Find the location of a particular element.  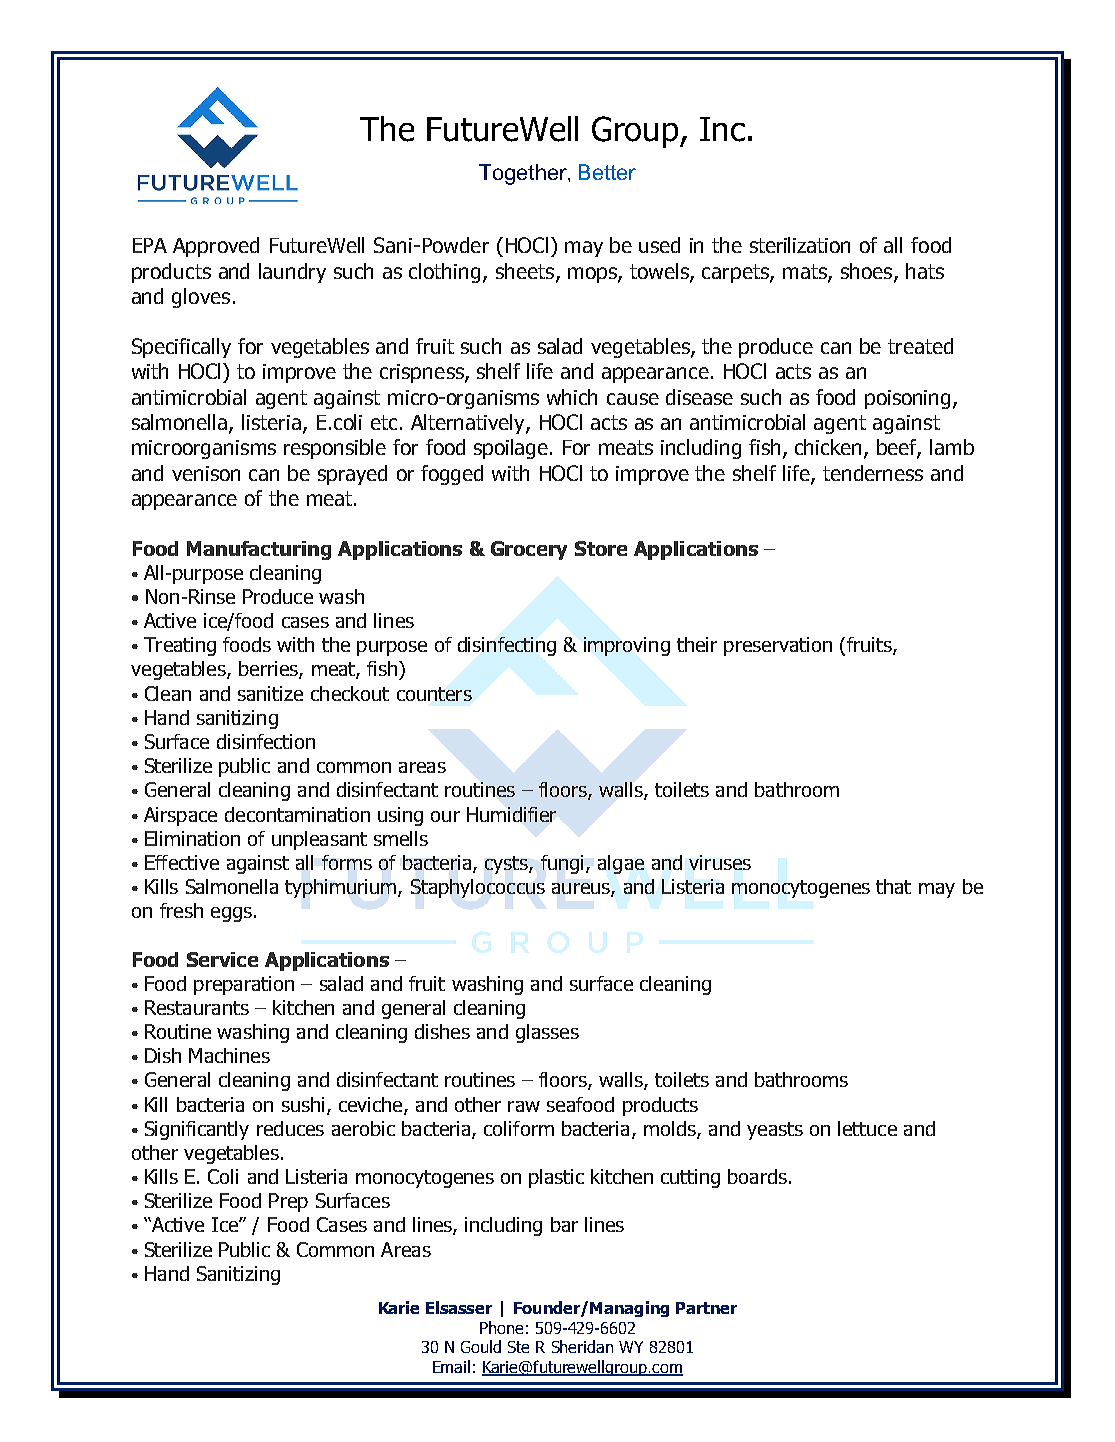

raw is located at coordinates (524, 1106).
